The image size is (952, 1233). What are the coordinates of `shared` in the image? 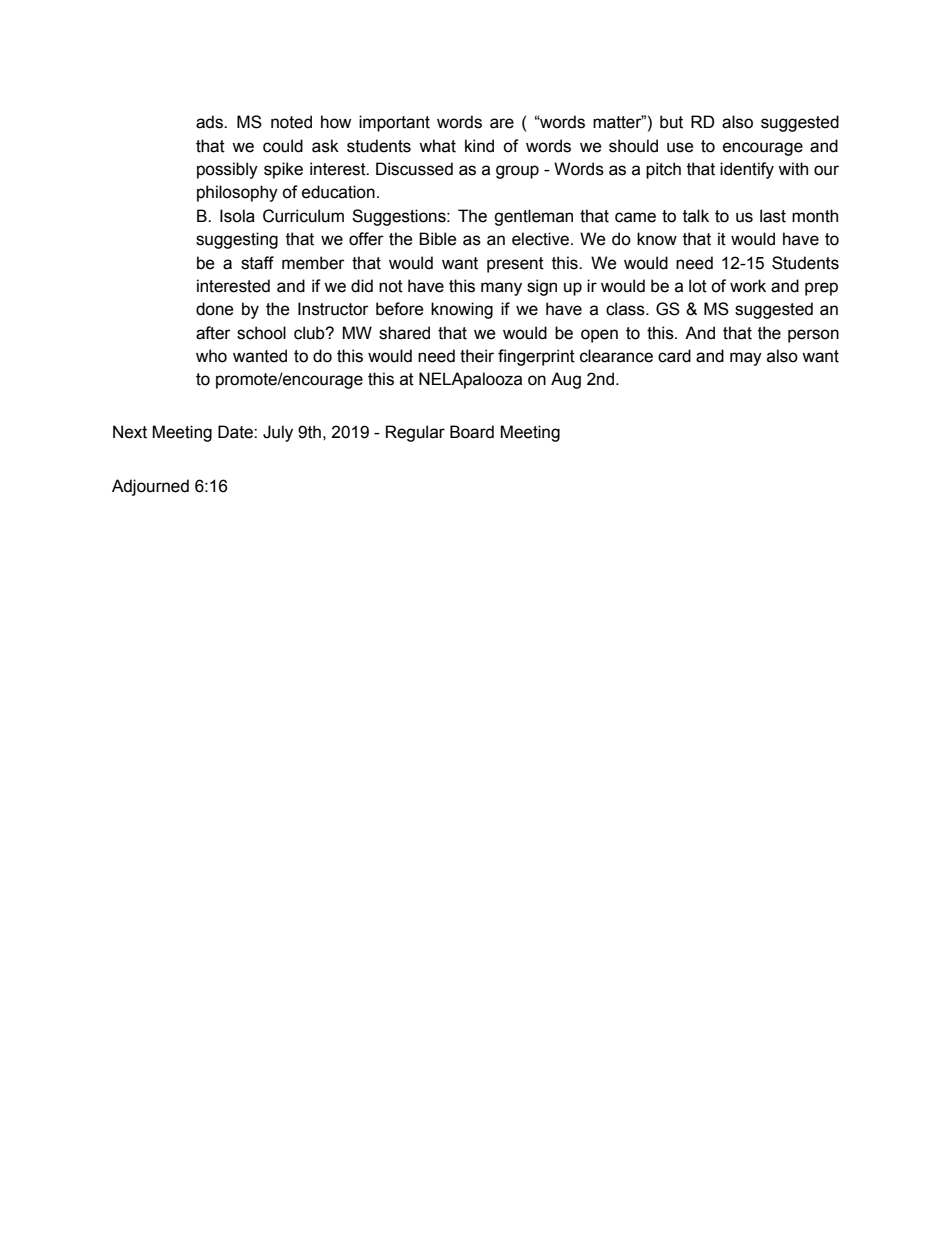 It's located at (404, 333).
